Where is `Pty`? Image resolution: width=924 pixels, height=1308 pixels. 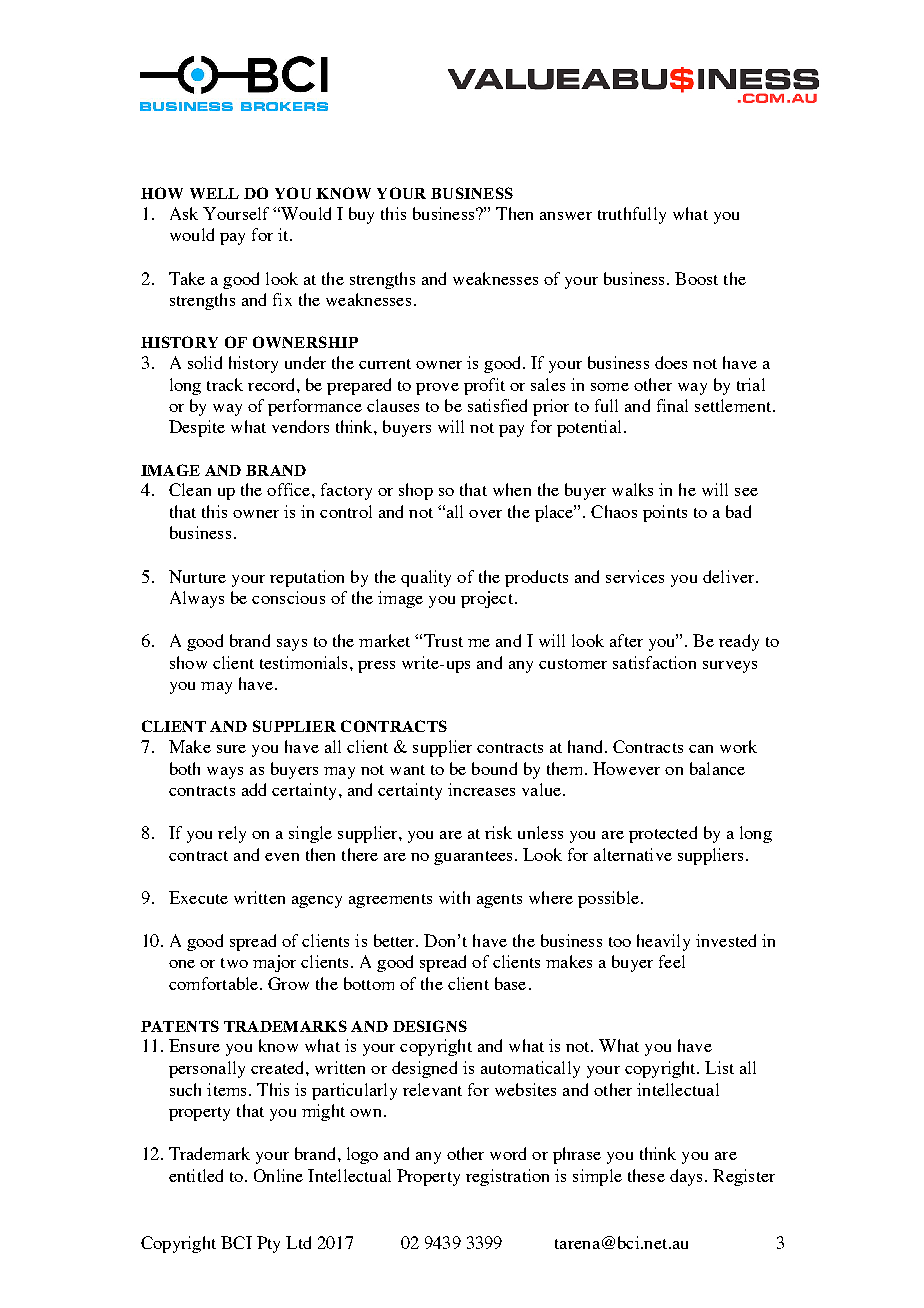
Pty is located at coordinates (268, 1244).
